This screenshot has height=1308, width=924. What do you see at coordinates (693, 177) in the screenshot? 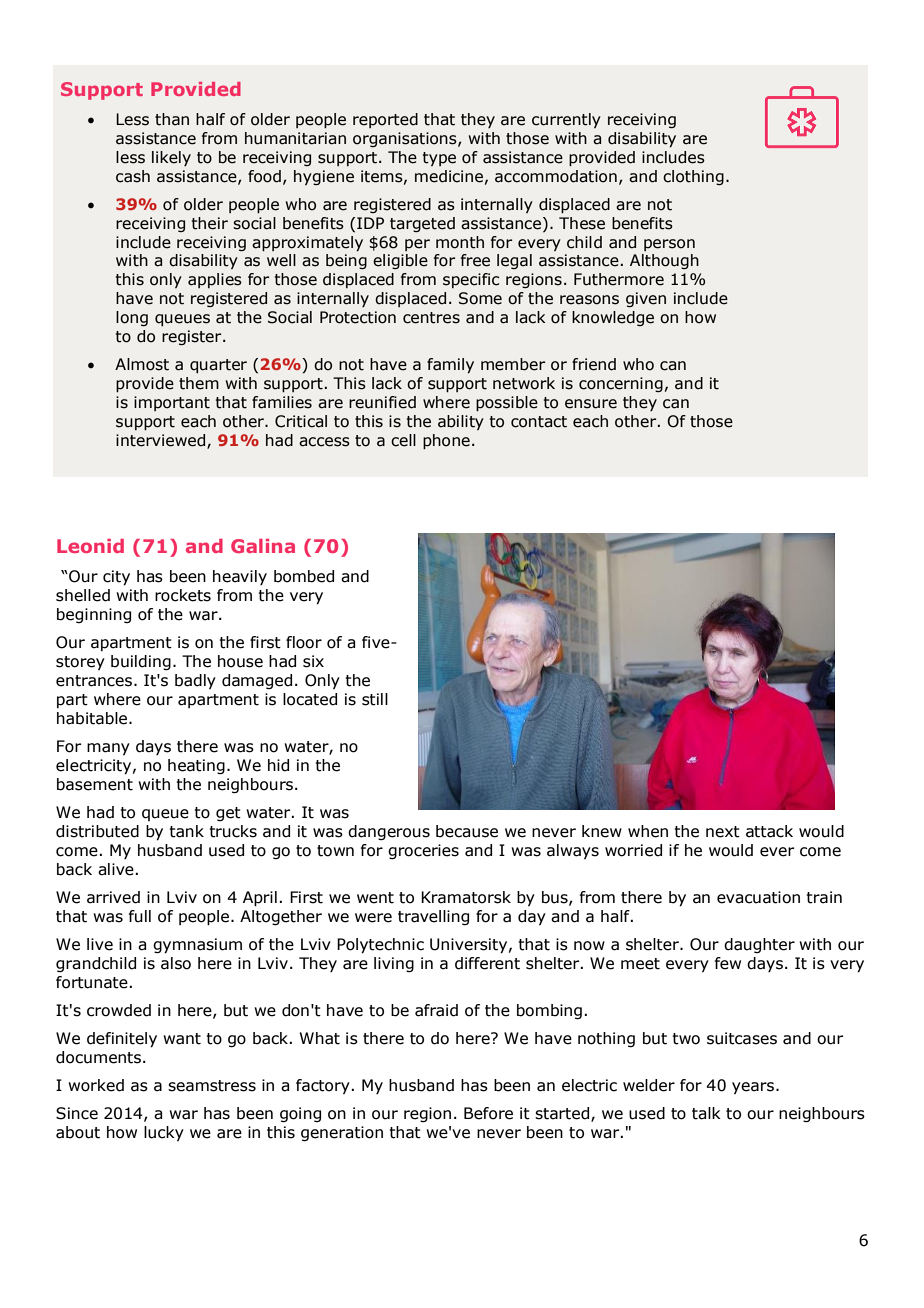
I see `clothing` at bounding box center [693, 177].
